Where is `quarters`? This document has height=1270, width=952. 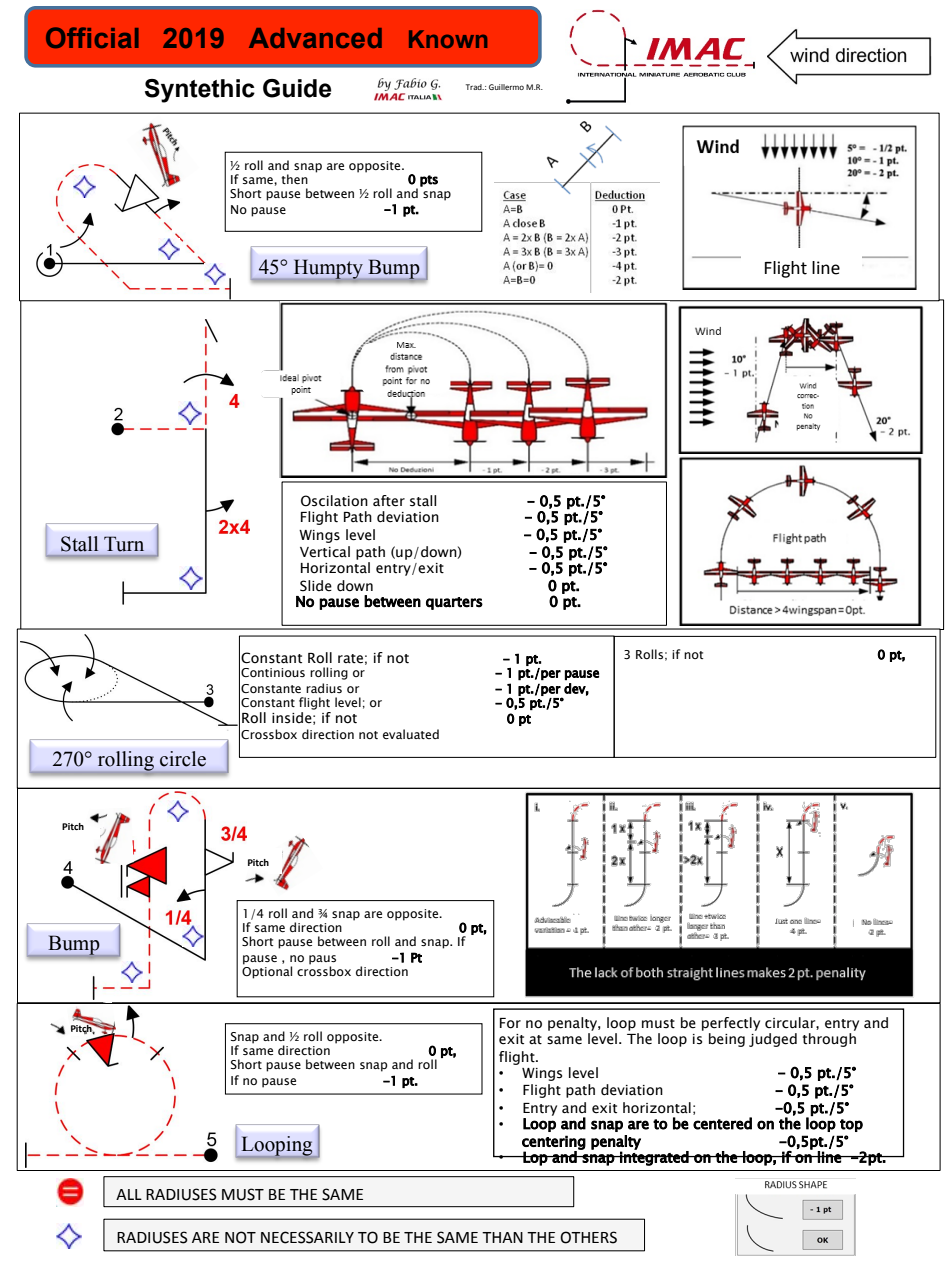 quarters is located at coordinates (454, 603).
